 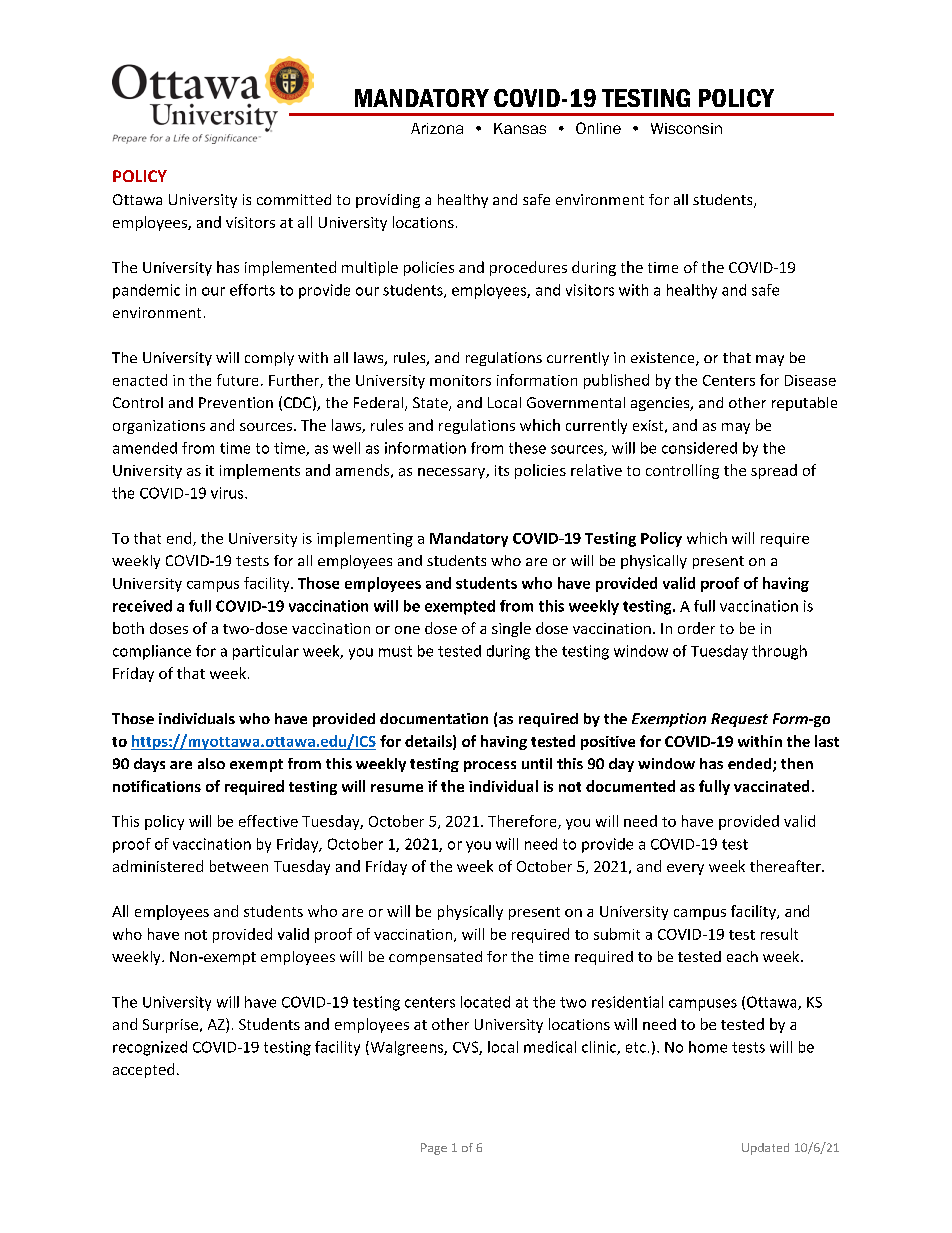 I want to click on future, so click(x=237, y=380).
